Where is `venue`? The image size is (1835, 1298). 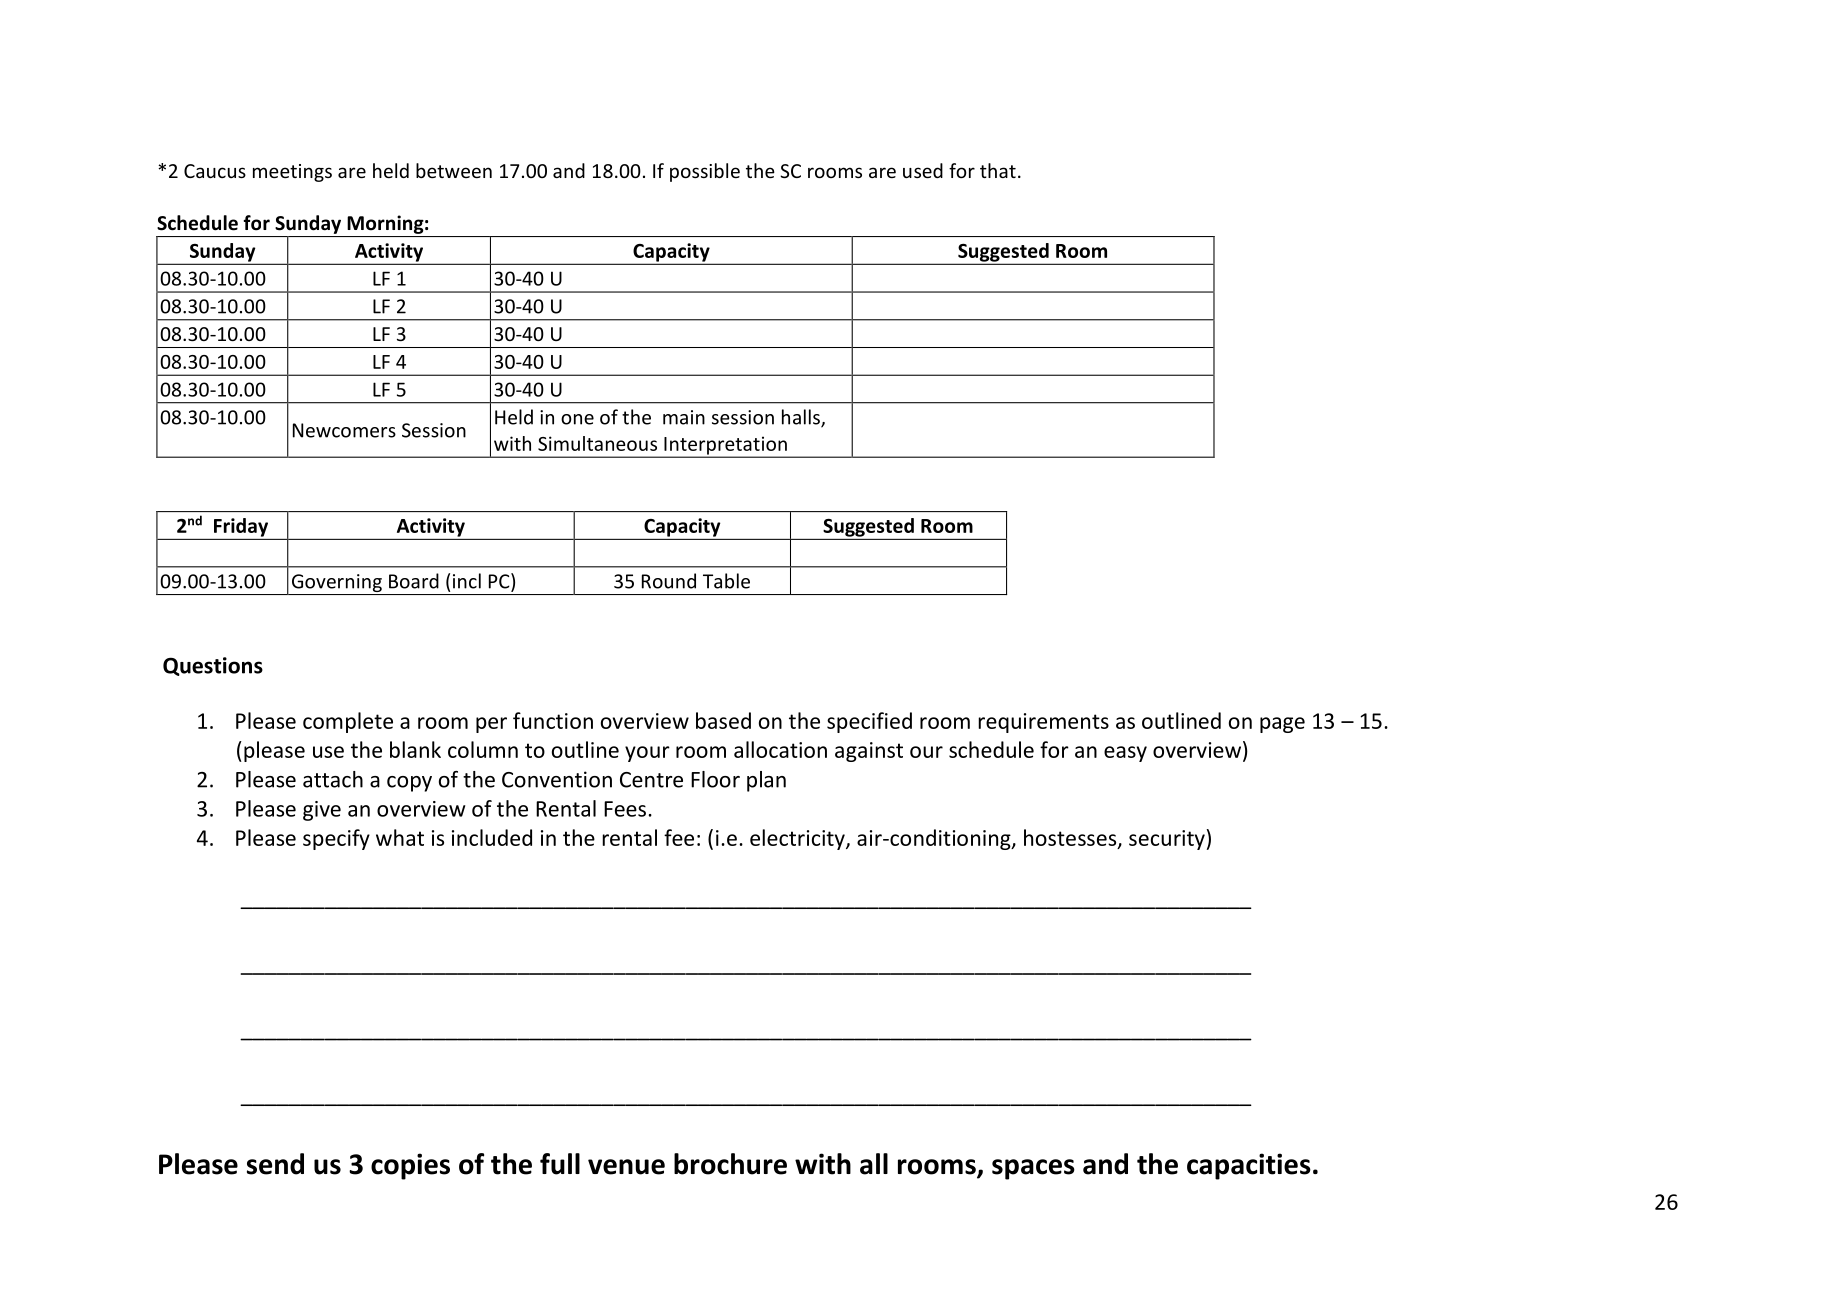
venue is located at coordinates (626, 1167).
